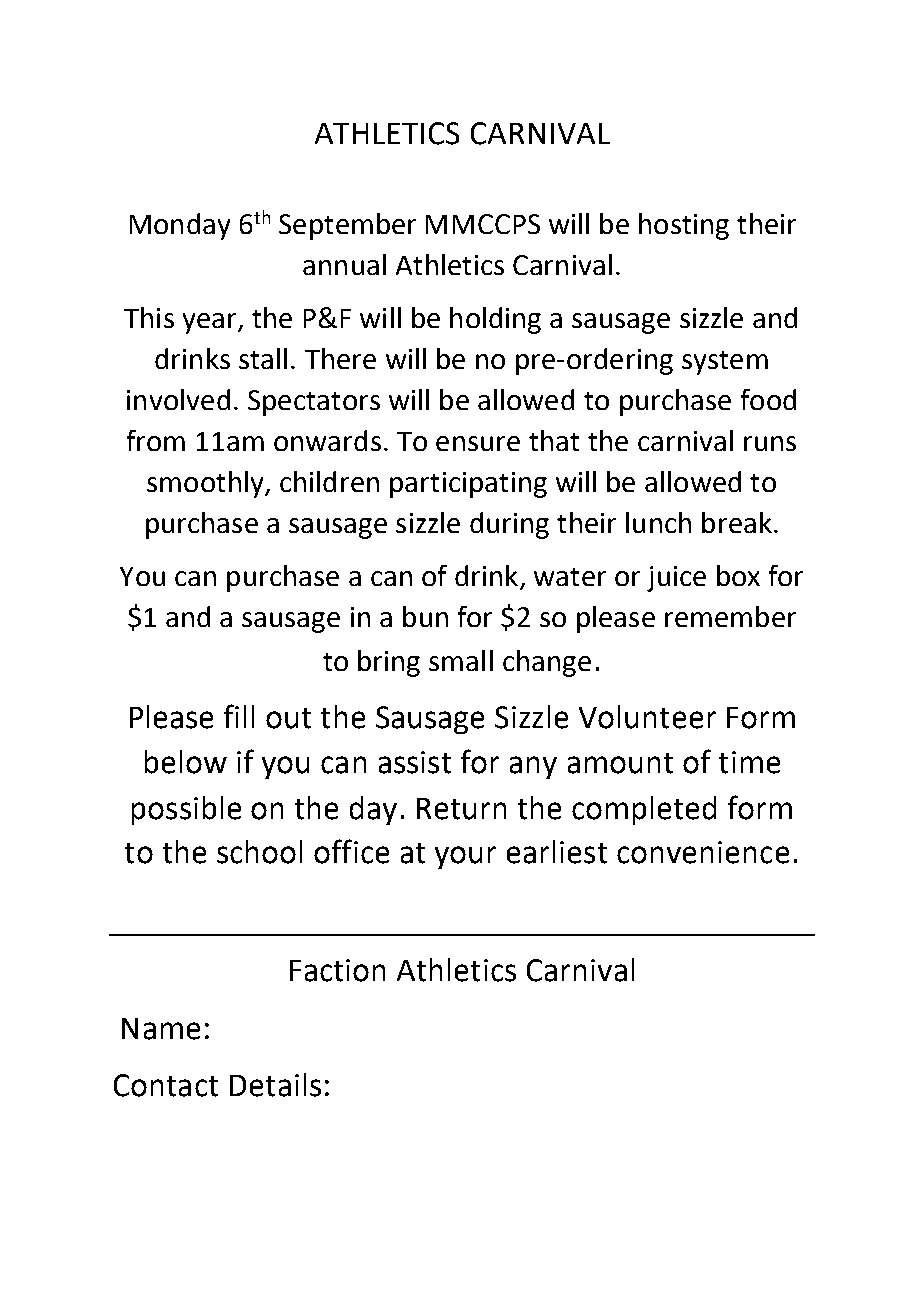  Describe the element at coordinates (730, 616) in the image. I see `remember` at that location.
